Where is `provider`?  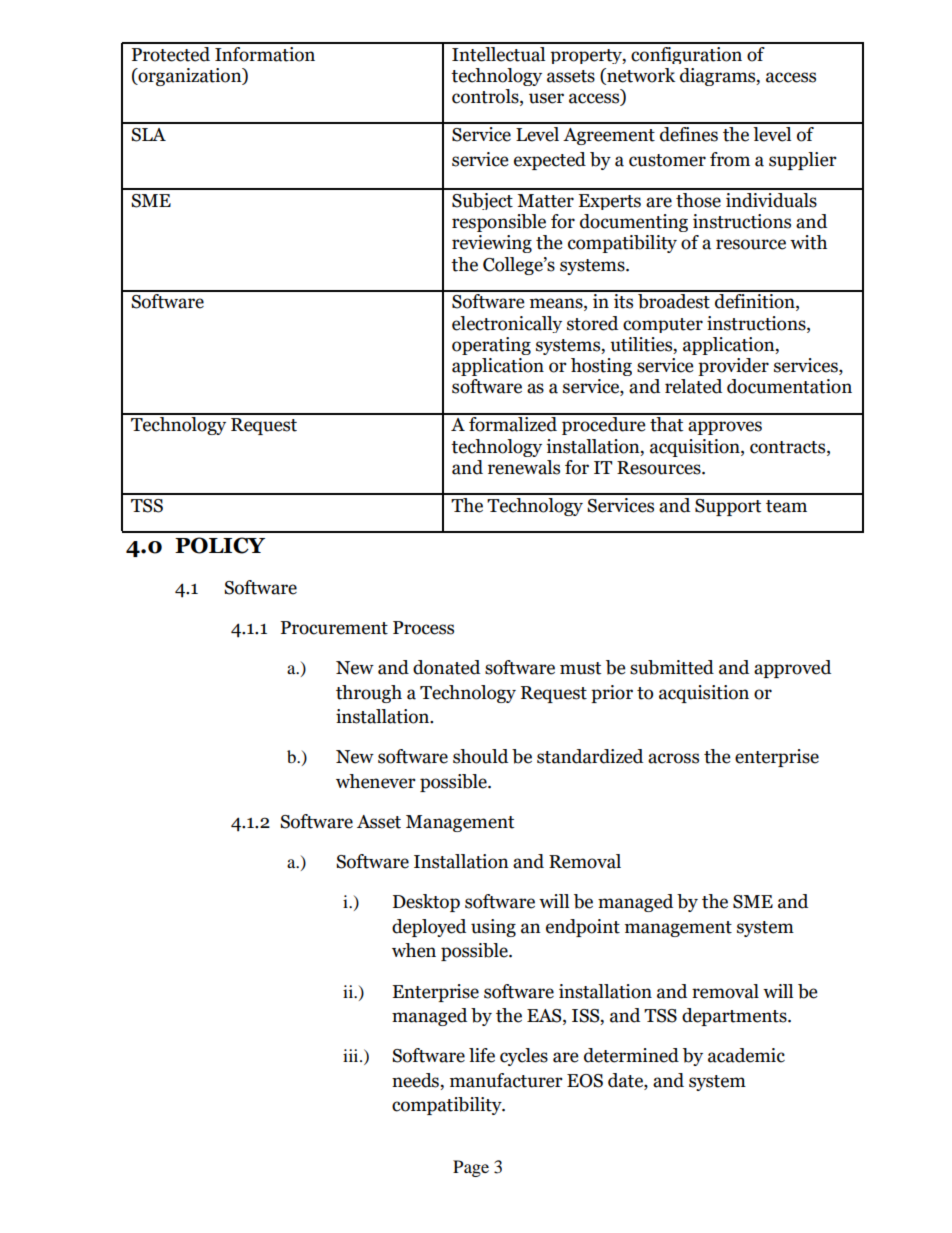 provider is located at coordinates (733, 367).
